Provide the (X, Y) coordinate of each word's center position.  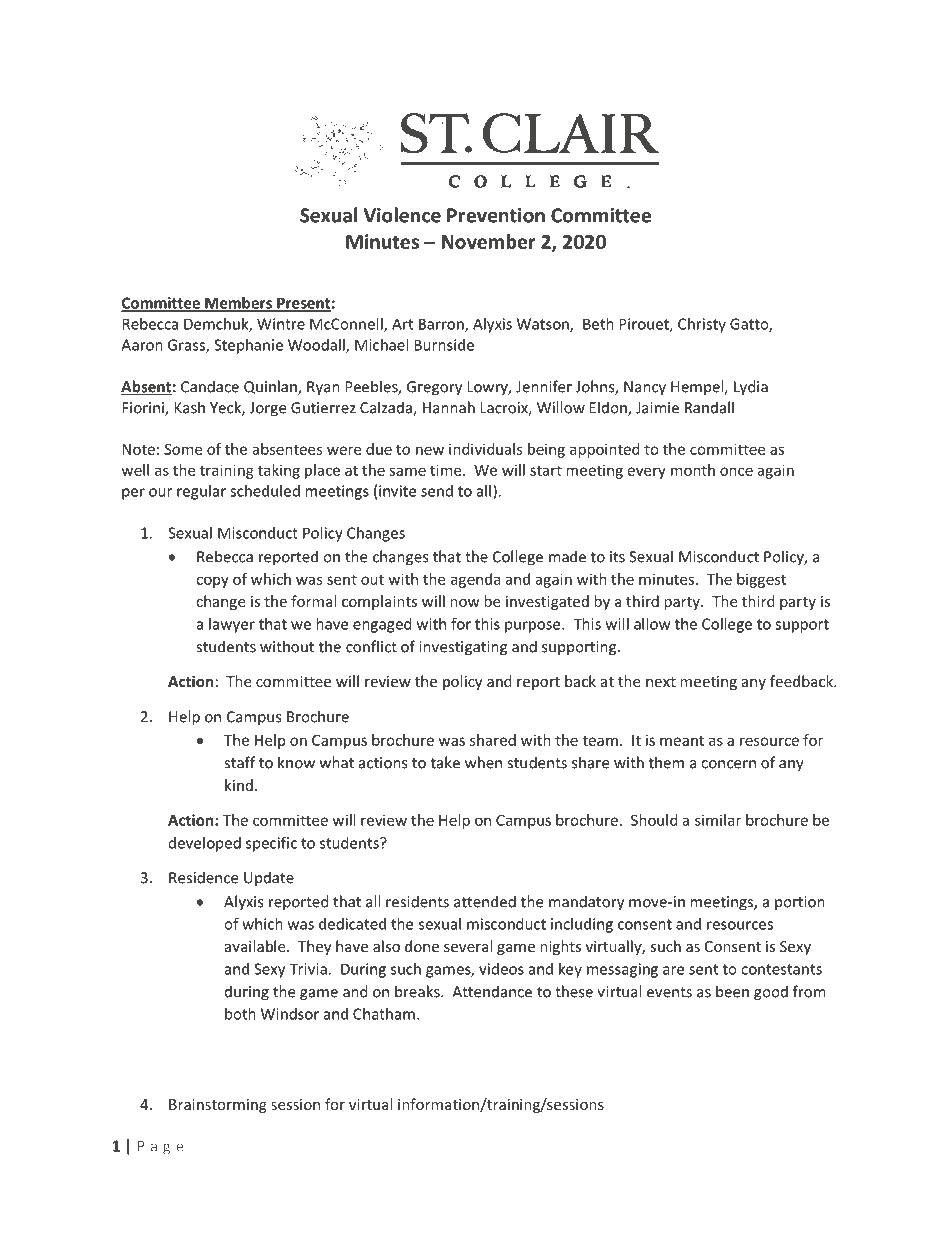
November (488, 241)
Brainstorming (218, 1106)
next (661, 682)
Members (239, 304)
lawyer (232, 625)
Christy (702, 325)
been (732, 991)
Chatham (384, 1014)
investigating (463, 648)
